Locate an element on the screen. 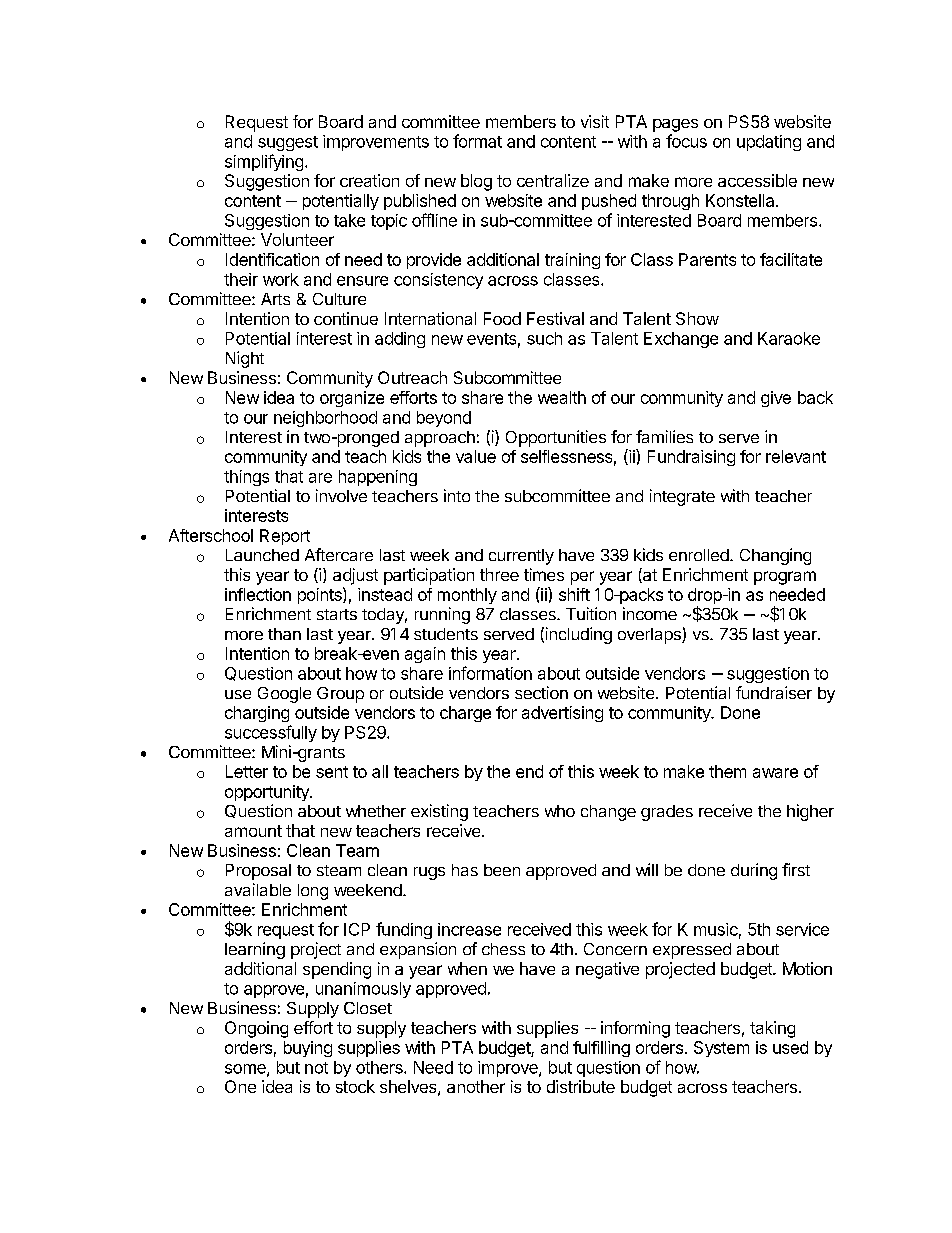 The image size is (952, 1233). blog is located at coordinates (476, 182).
